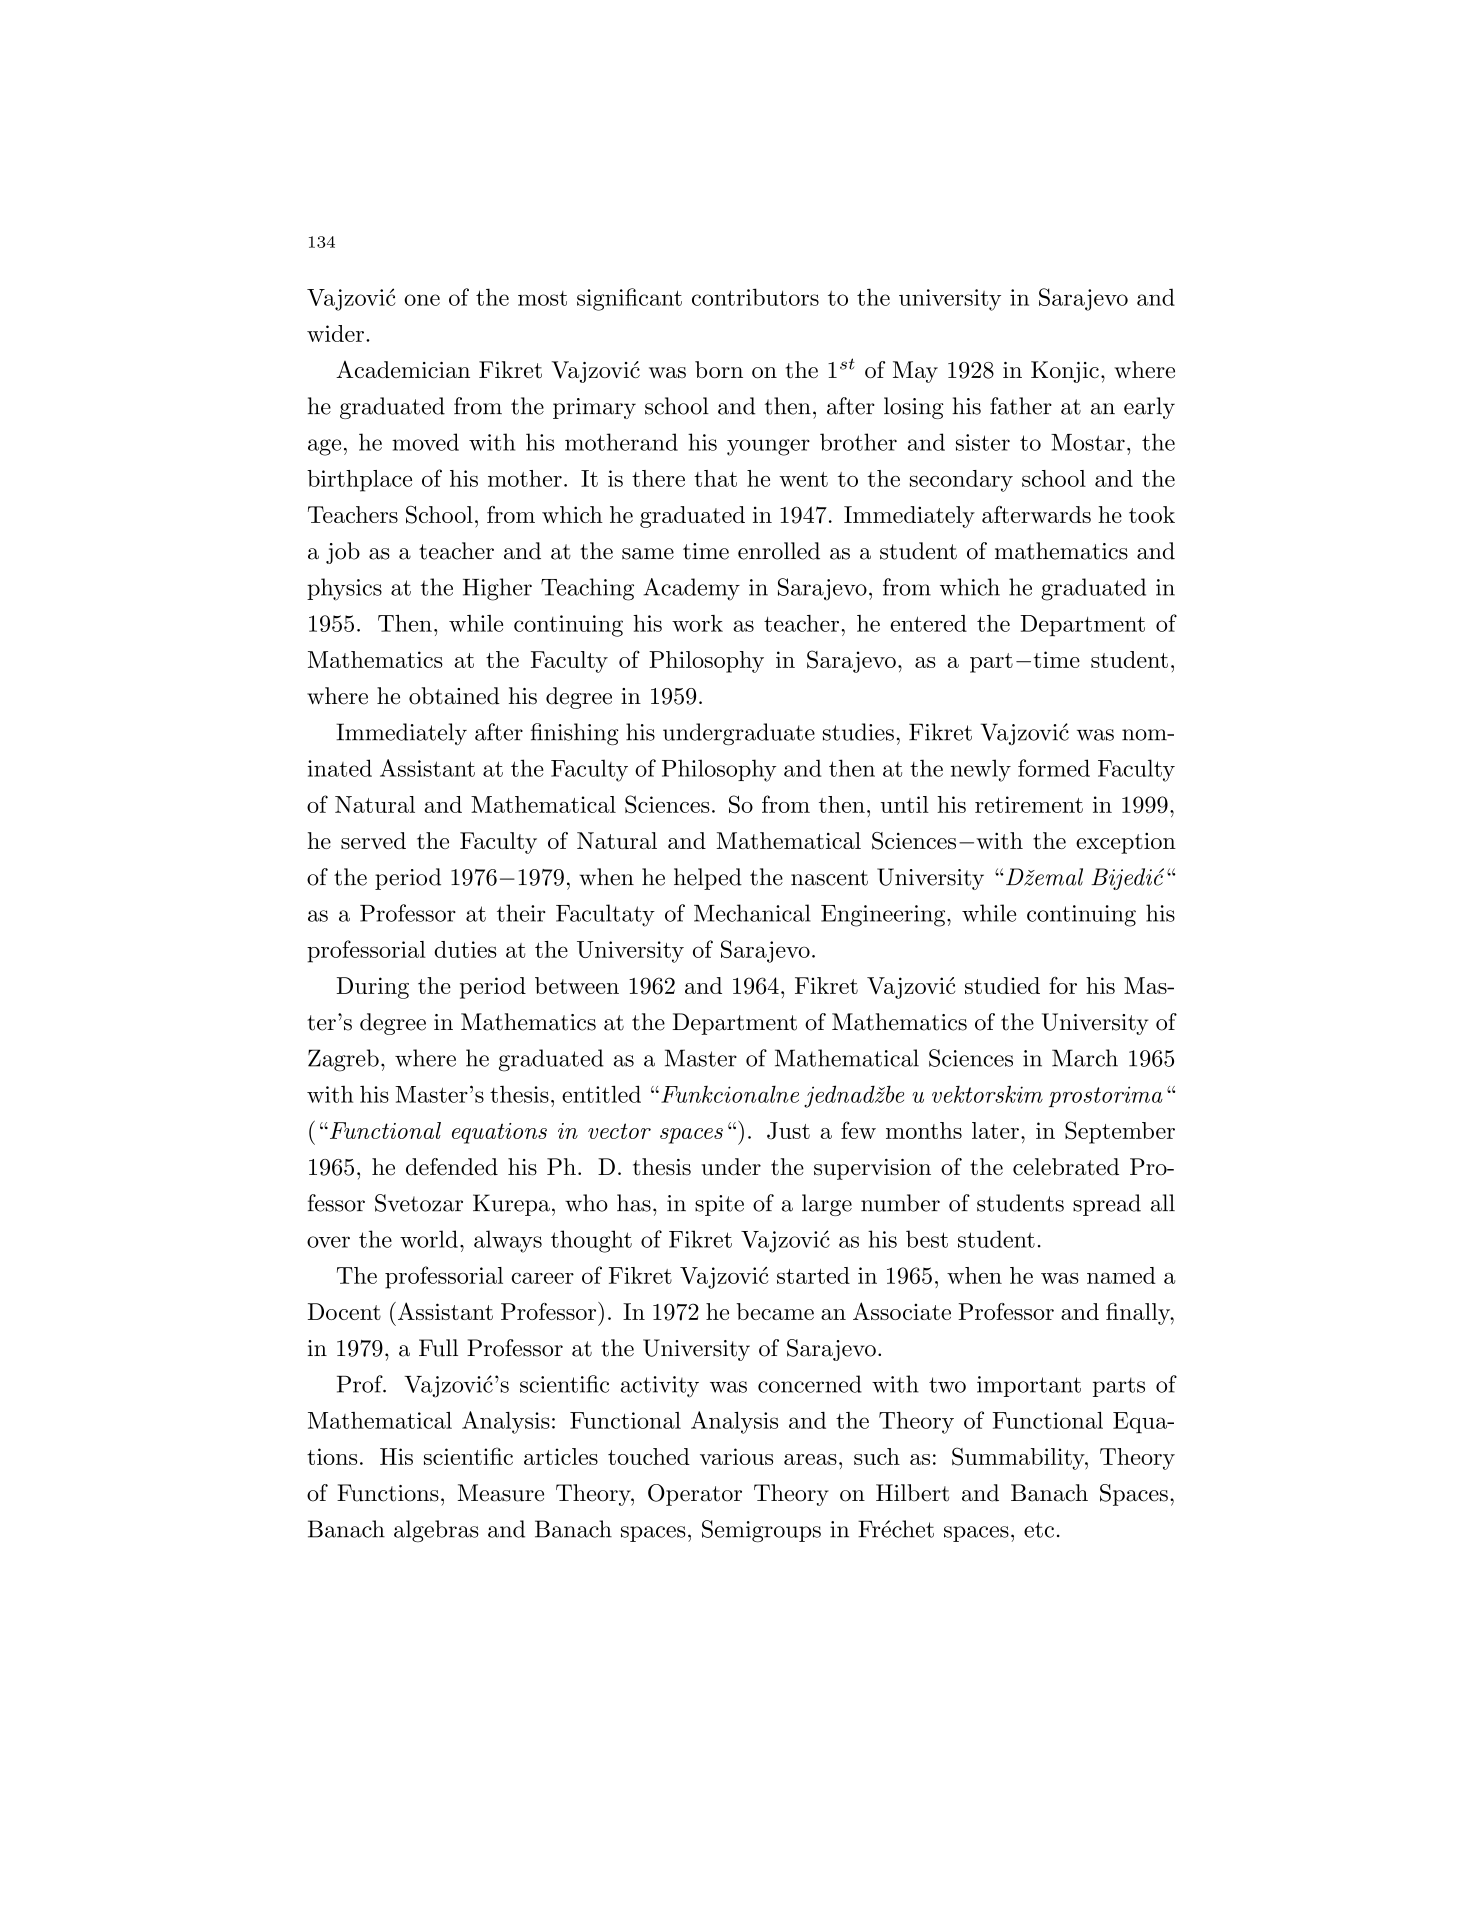  What do you see at coordinates (501, 1493) in the document?
I see `Measure` at bounding box center [501, 1493].
